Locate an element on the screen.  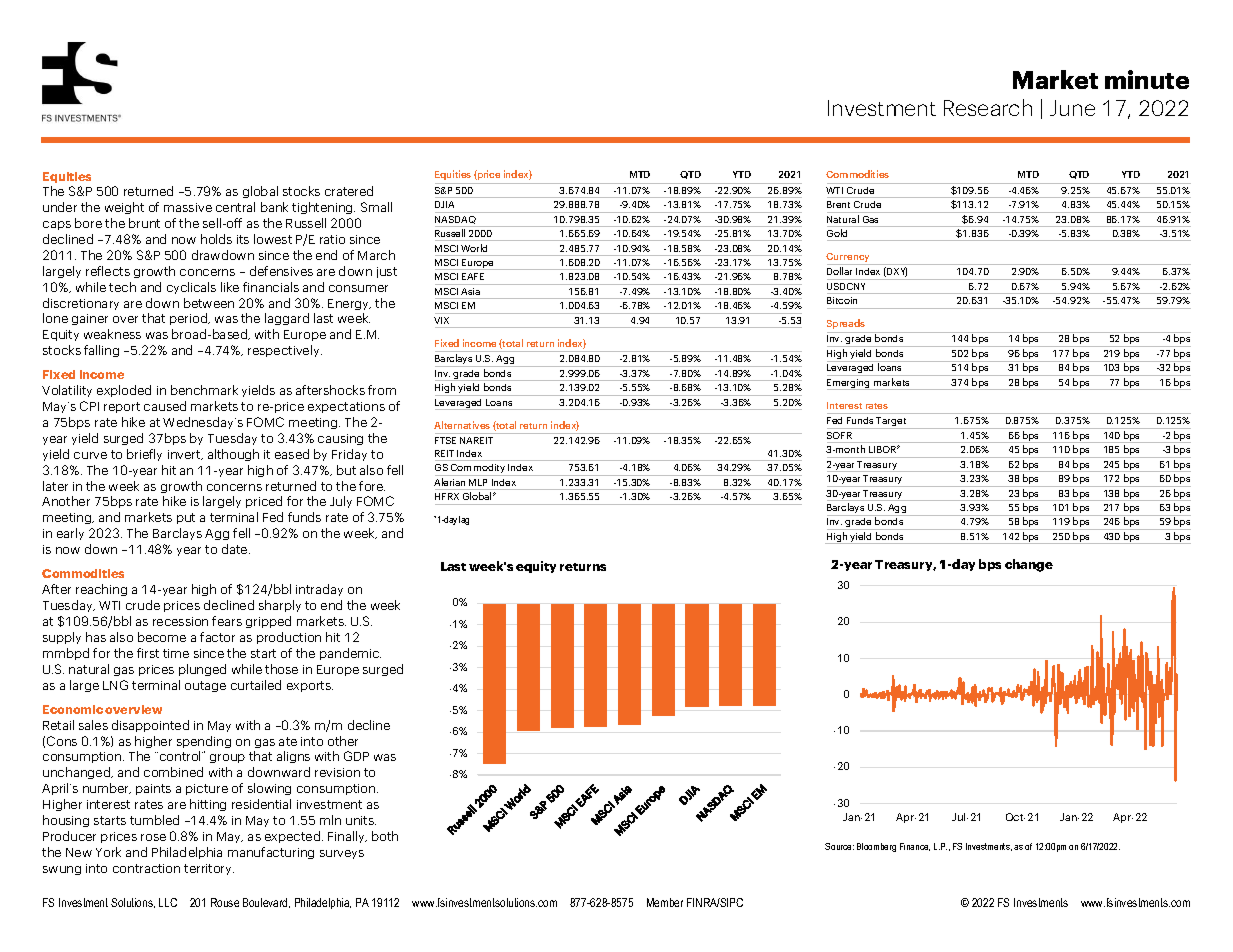
Member is located at coordinates (665, 902).
